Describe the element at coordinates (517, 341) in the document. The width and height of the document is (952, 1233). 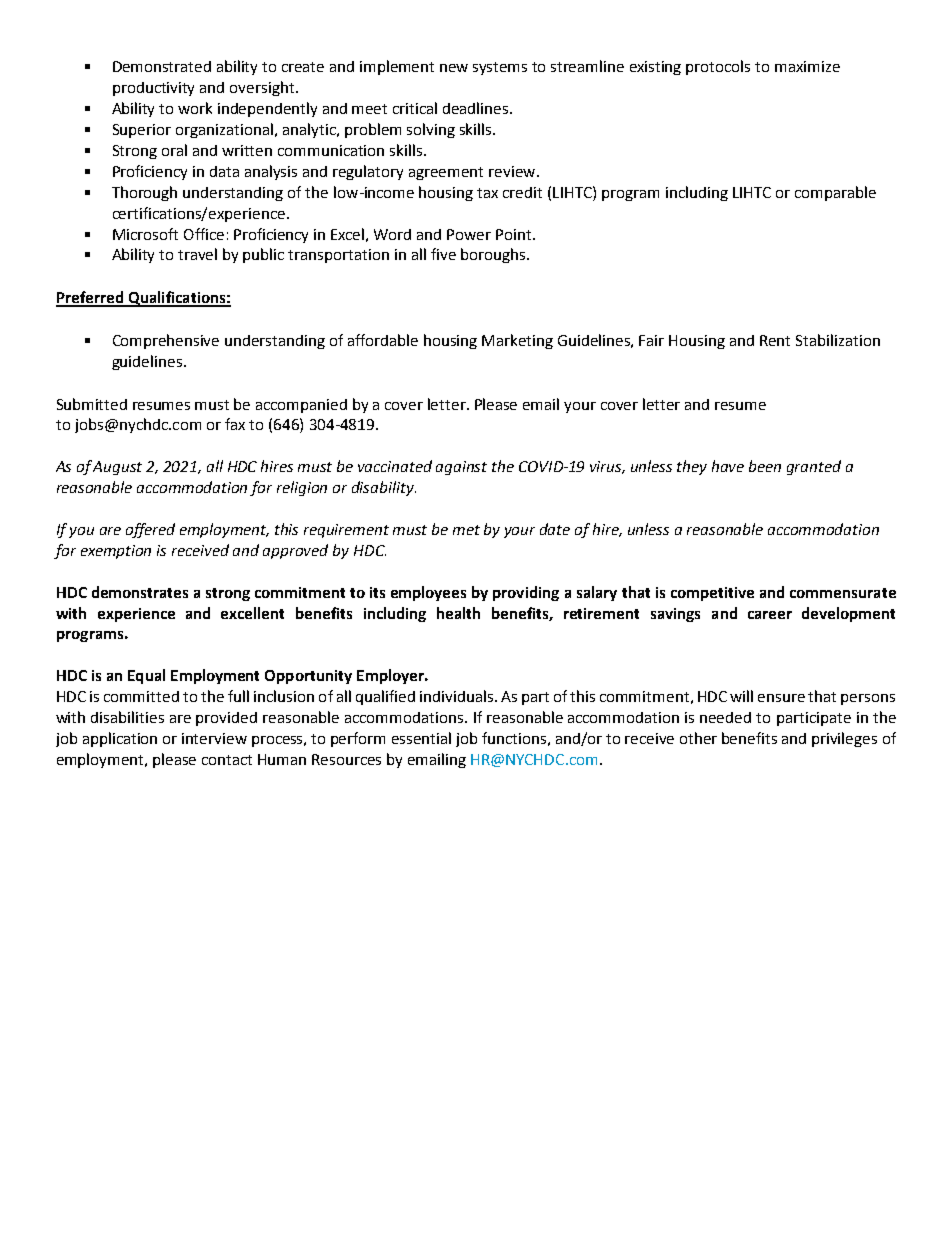
I see `Marketing` at that location.
